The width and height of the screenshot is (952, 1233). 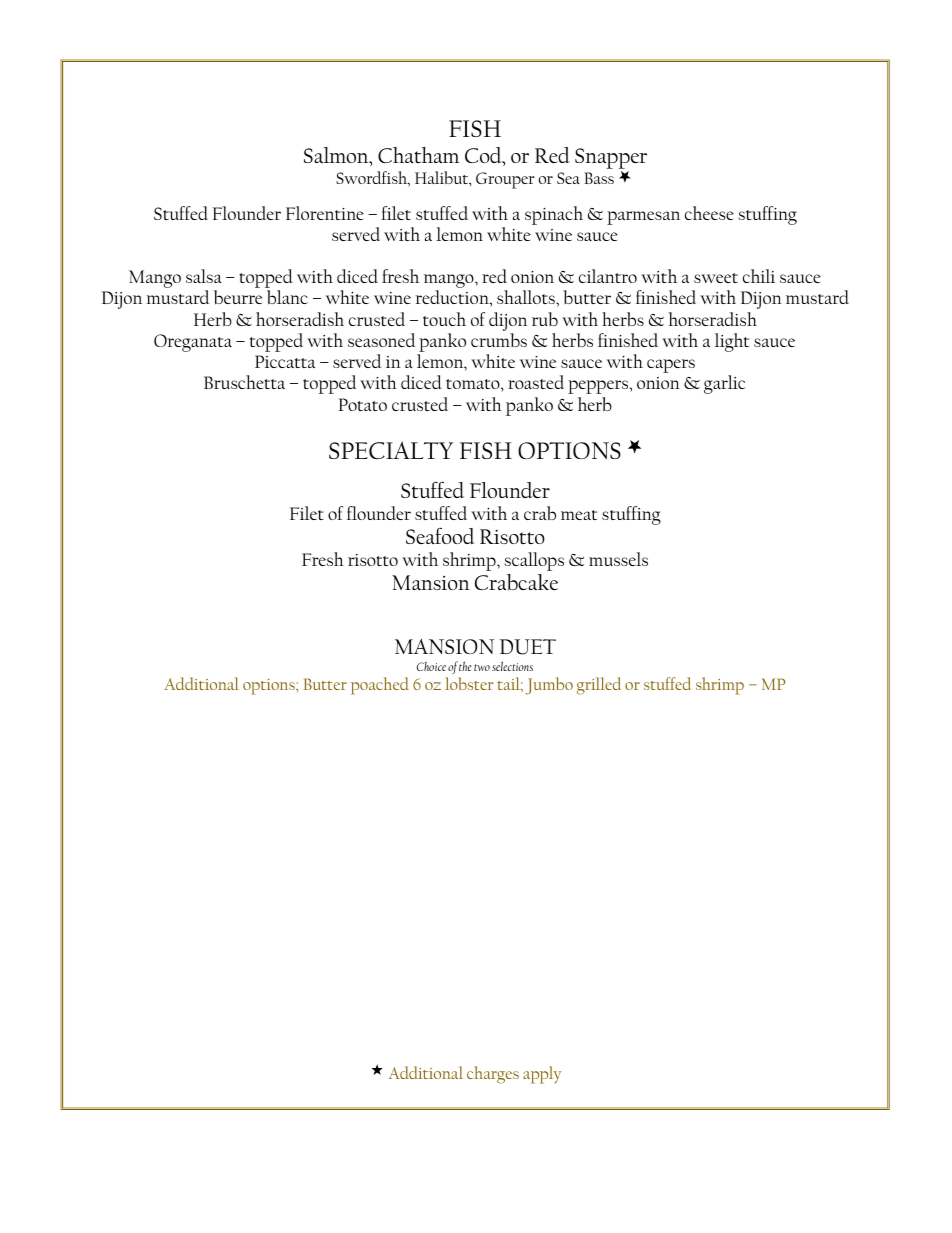 I want to click on apply, so click(x=542, y=1075).
